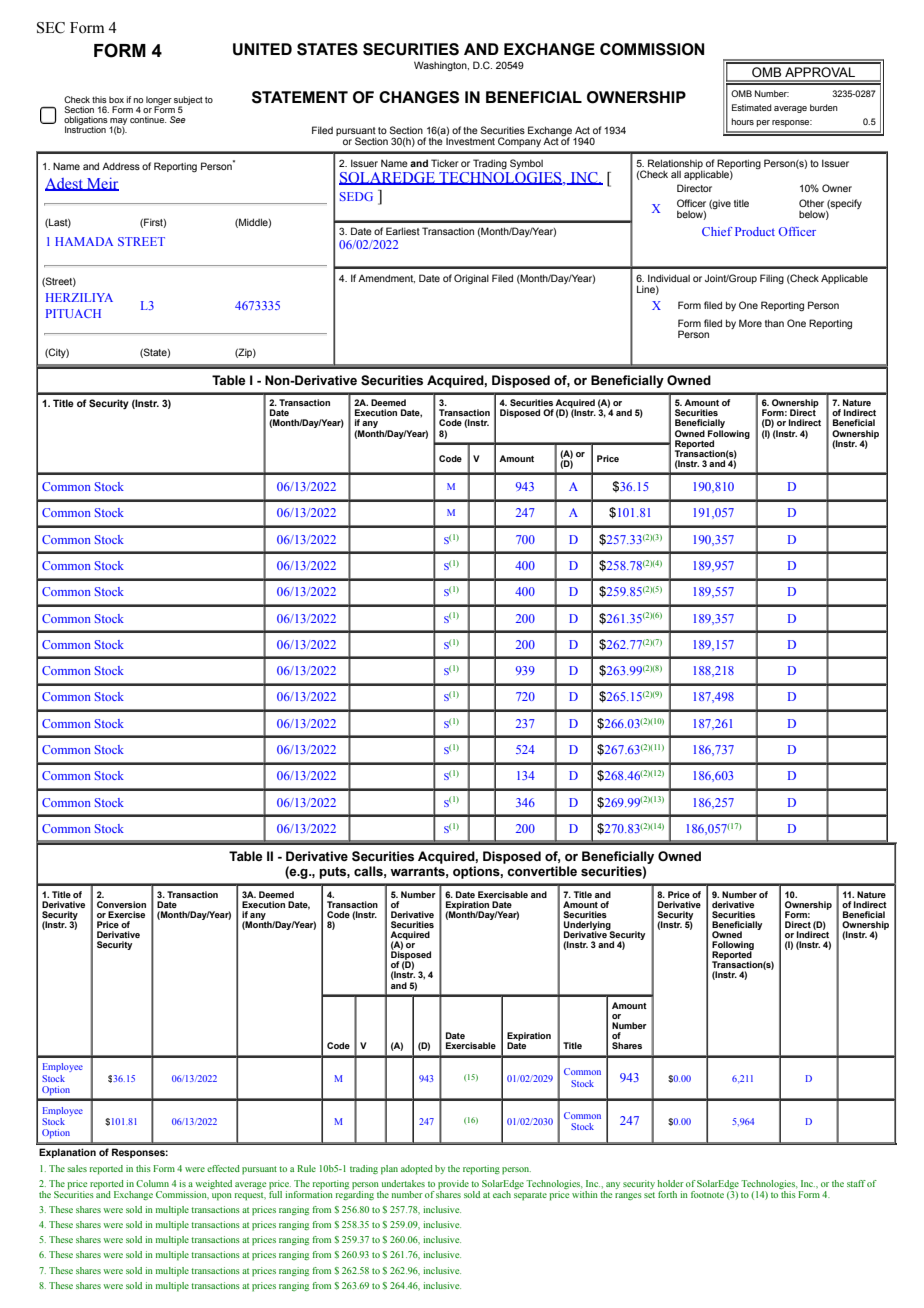 The width and height of the screenshot is (924, 1308). What do you see at coordinates (121, 904) in the screenshot?
I see `Conversion` at bounding box center [121, 904].
